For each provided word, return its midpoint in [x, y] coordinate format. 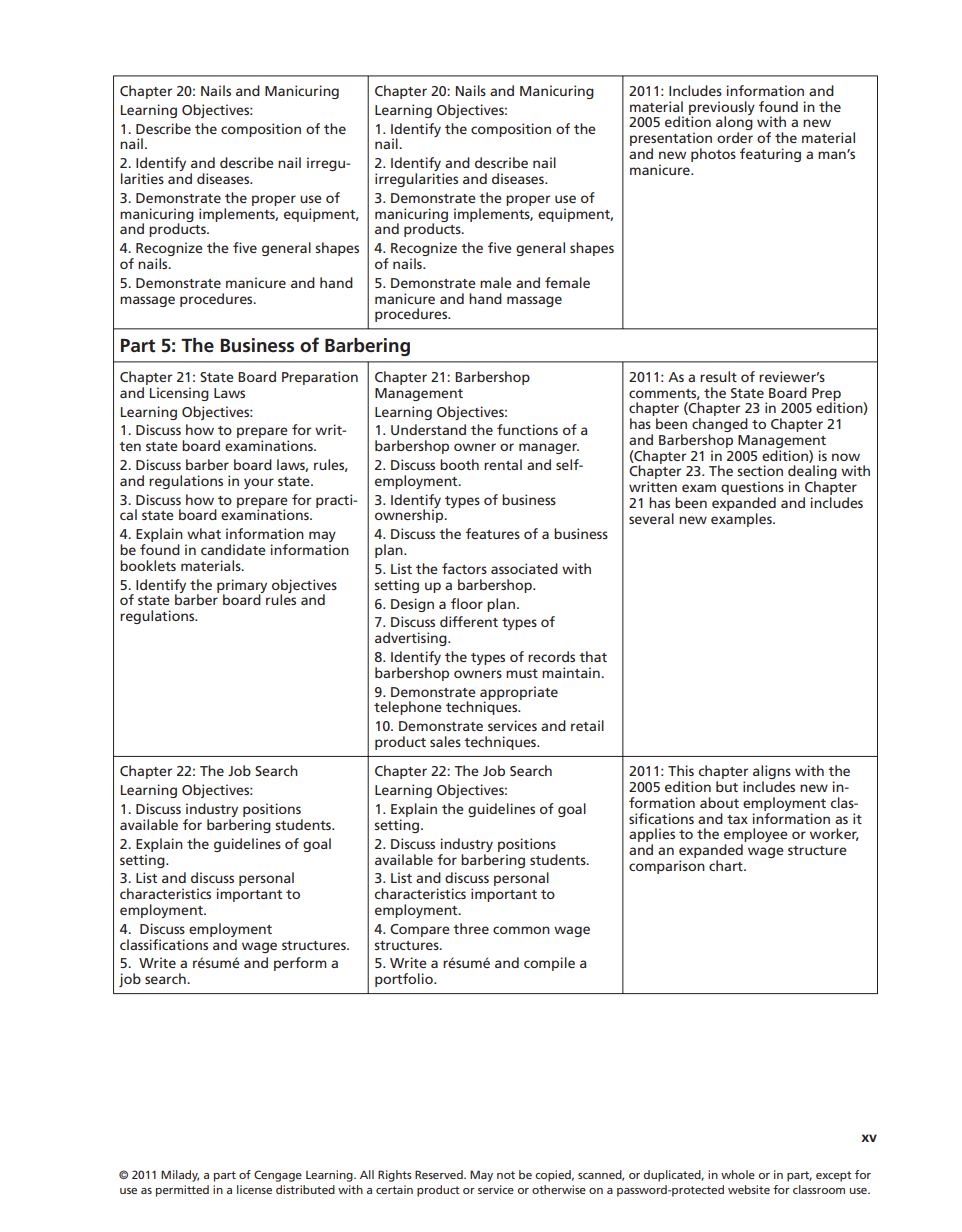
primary [242, 587]
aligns [772, 773]
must [522, 673]
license [254, 1189]
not [506, 1175]
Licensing [179, 394]
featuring [770, 155]
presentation [671, 140]
